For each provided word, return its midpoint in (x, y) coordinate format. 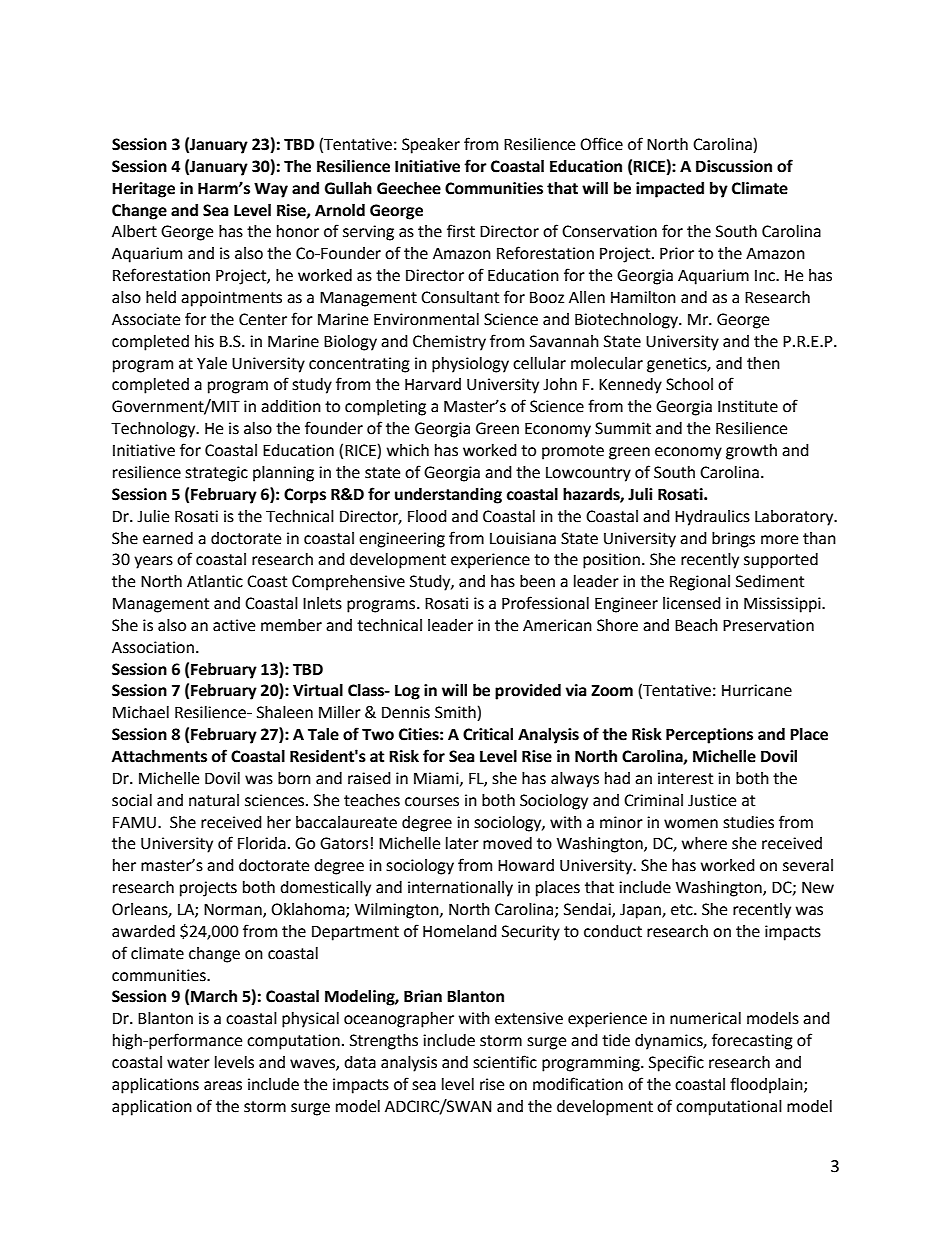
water (188, 1063)
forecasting (752, 1041)
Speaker (431, 146)
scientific (505, 1062)
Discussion (734, 166)
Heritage (143, 190)
